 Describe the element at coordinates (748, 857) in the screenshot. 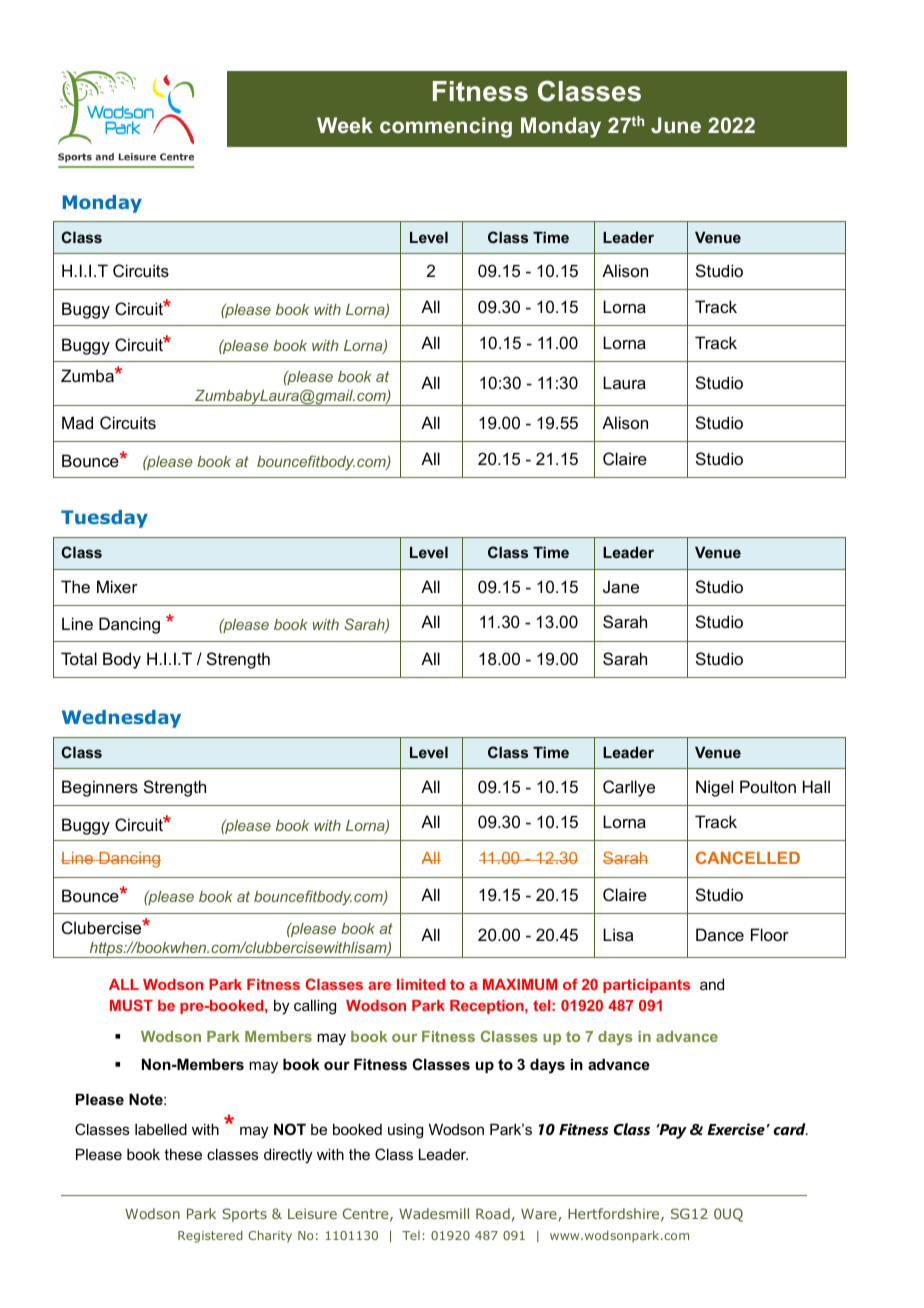

I see `CANCELLED` at that location.
